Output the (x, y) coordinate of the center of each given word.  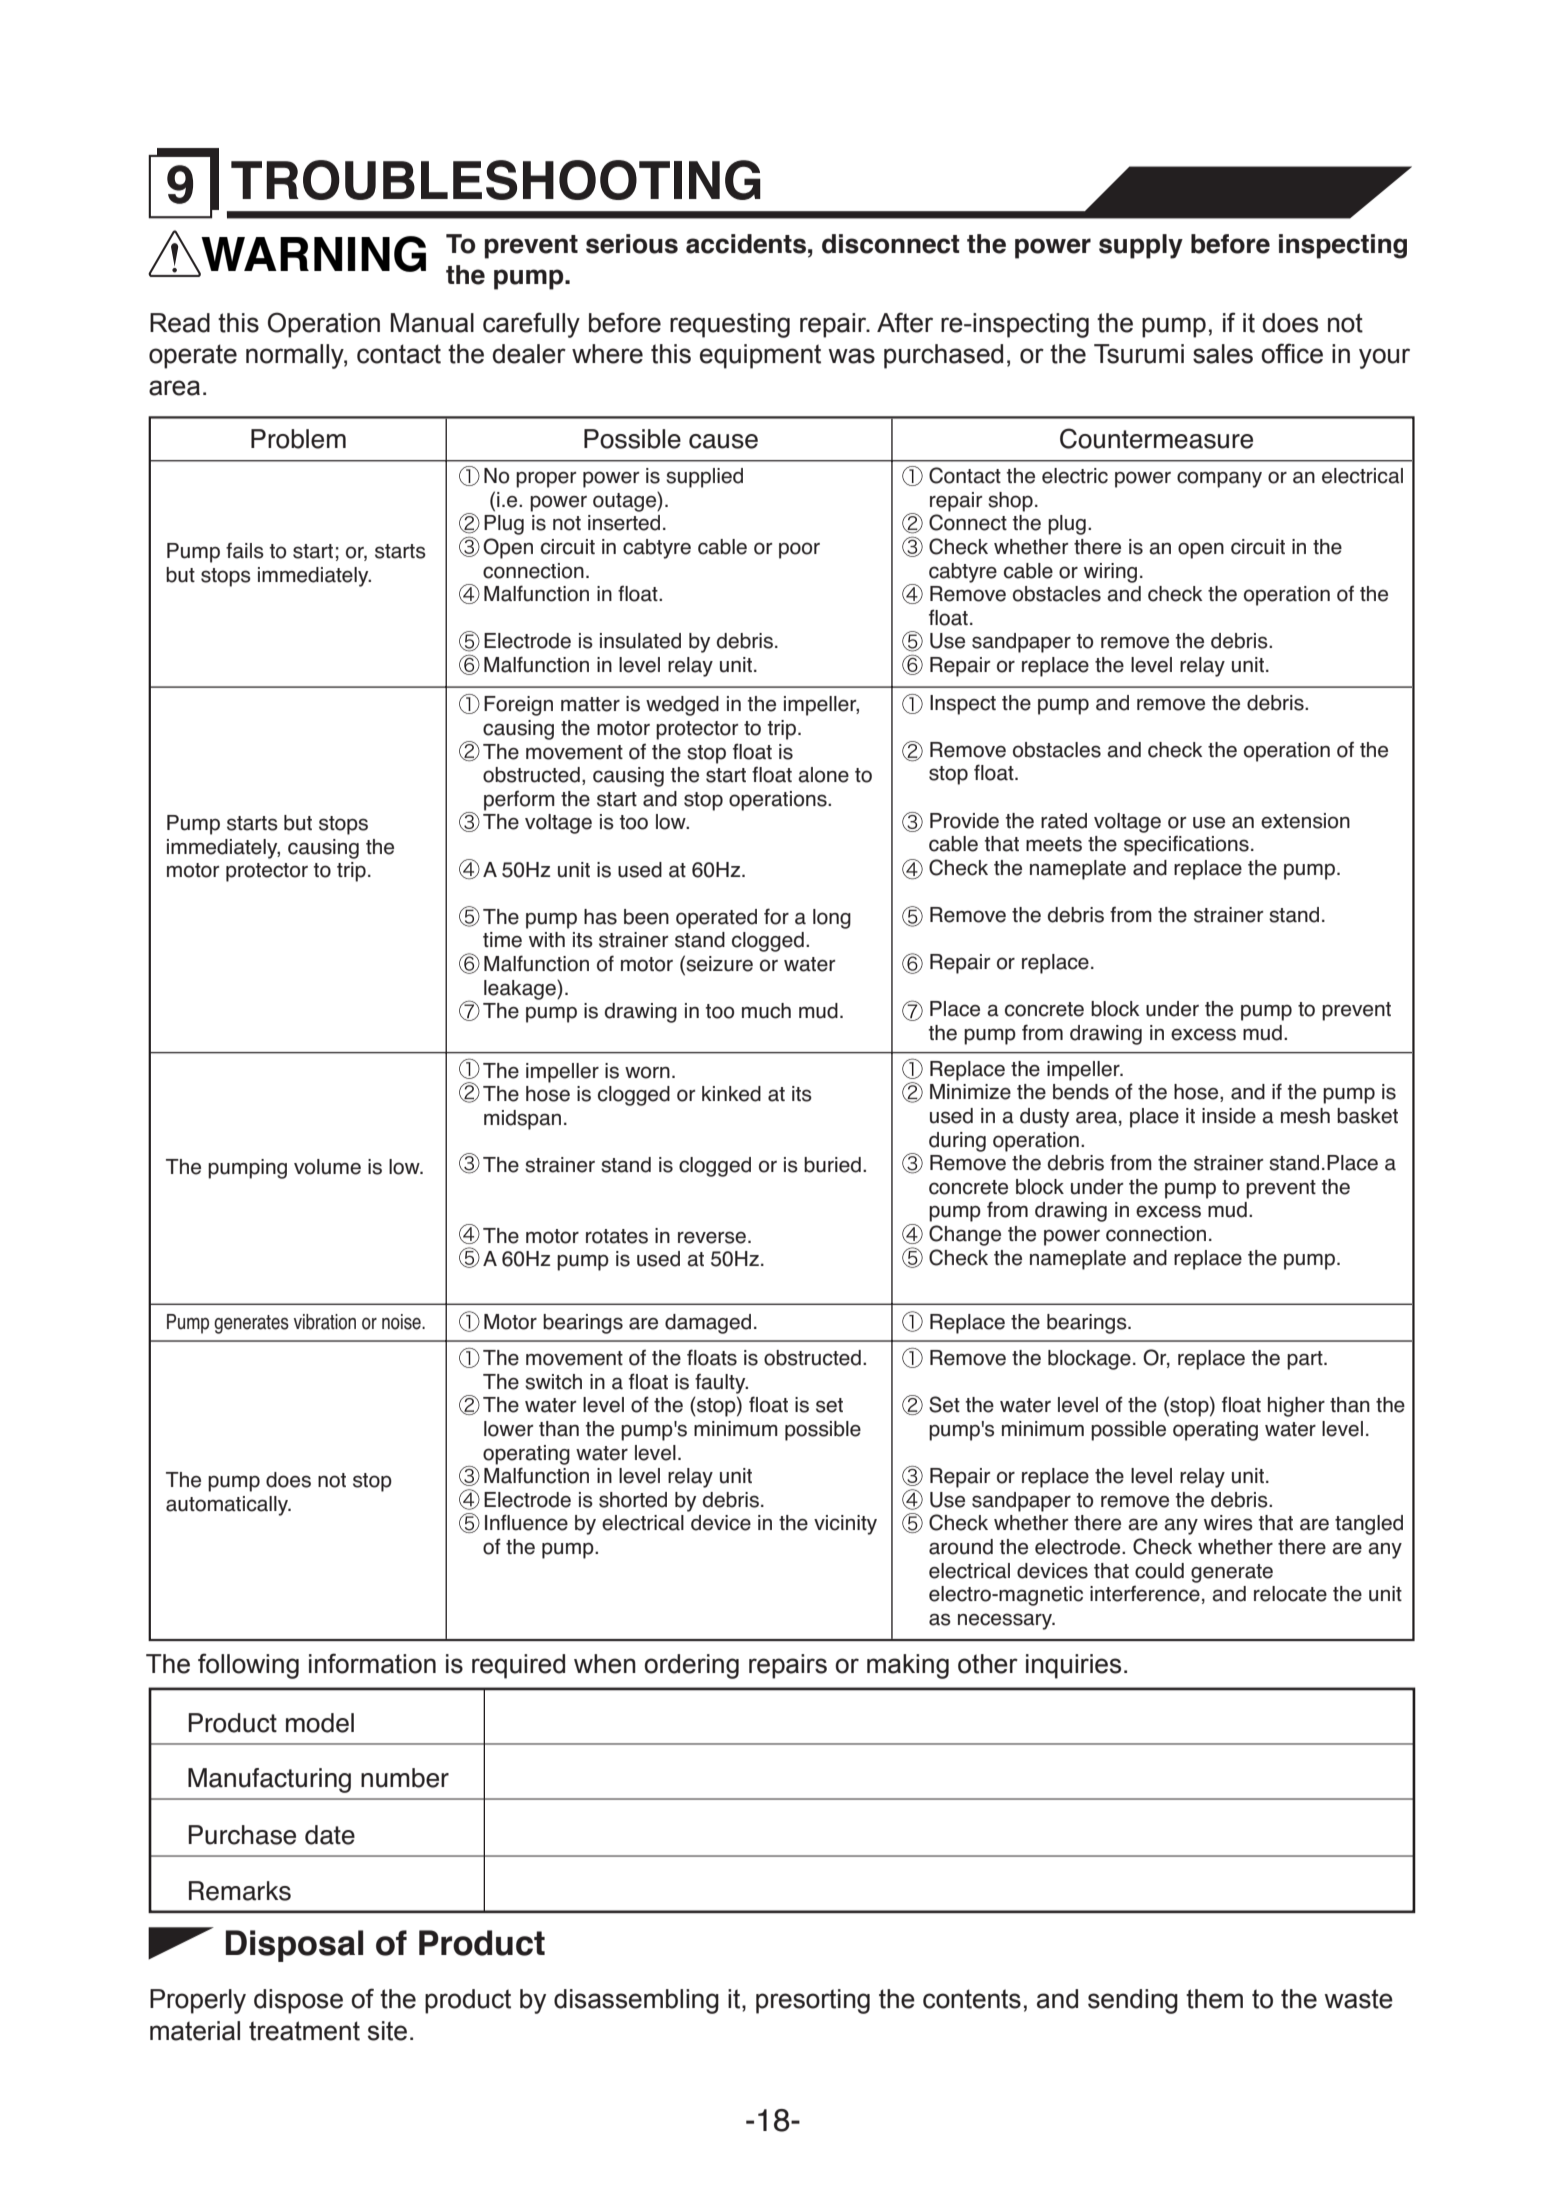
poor (799, 550)
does (288, 1480)
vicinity (845, 1525)
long (832, 919)
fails (245, 550)
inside (1229, 1116)
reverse (712, 1237)
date (330, 1835)
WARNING (312, 255)
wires (1228, 1523)
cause (723, 441)
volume (327, 1167)
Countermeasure (1156, 438)
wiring (1110, 573)
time (502, 940)
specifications (1186, 845)
